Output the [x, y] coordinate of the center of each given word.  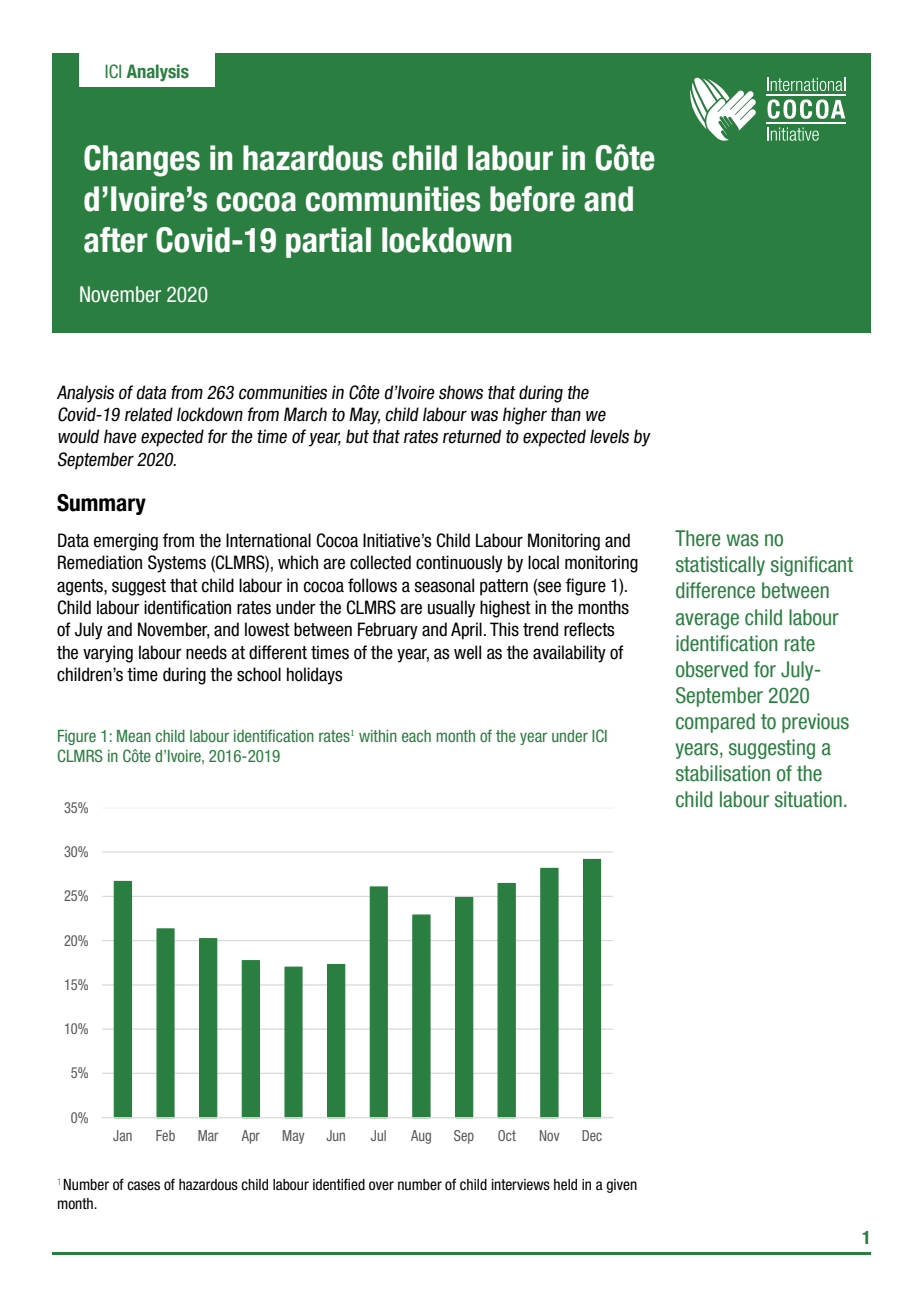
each [416, 736]
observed [712, 669]
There [697, 538]
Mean [134, 736]
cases [143, 1186]
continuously [459, 564]
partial [328, 242]
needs [206, 652]
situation [808, 799]
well [467, 652]
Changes [142, 161]
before [532, 199]
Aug [421, 1137]
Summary [101, 504]
